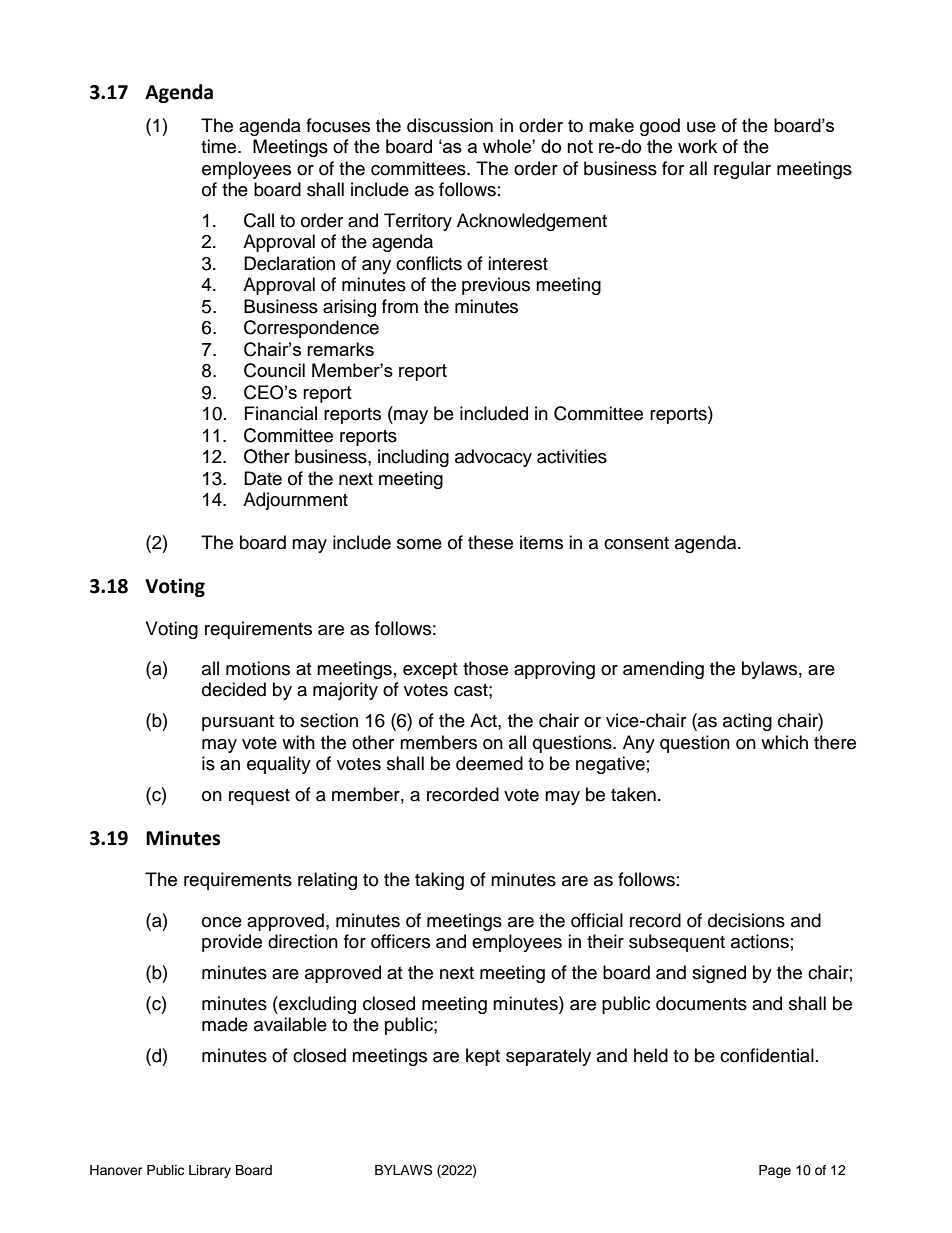  What do you see at coordinates (742, 170) in the screenshot?
I see `regular` at bounding box center [742, 170].
